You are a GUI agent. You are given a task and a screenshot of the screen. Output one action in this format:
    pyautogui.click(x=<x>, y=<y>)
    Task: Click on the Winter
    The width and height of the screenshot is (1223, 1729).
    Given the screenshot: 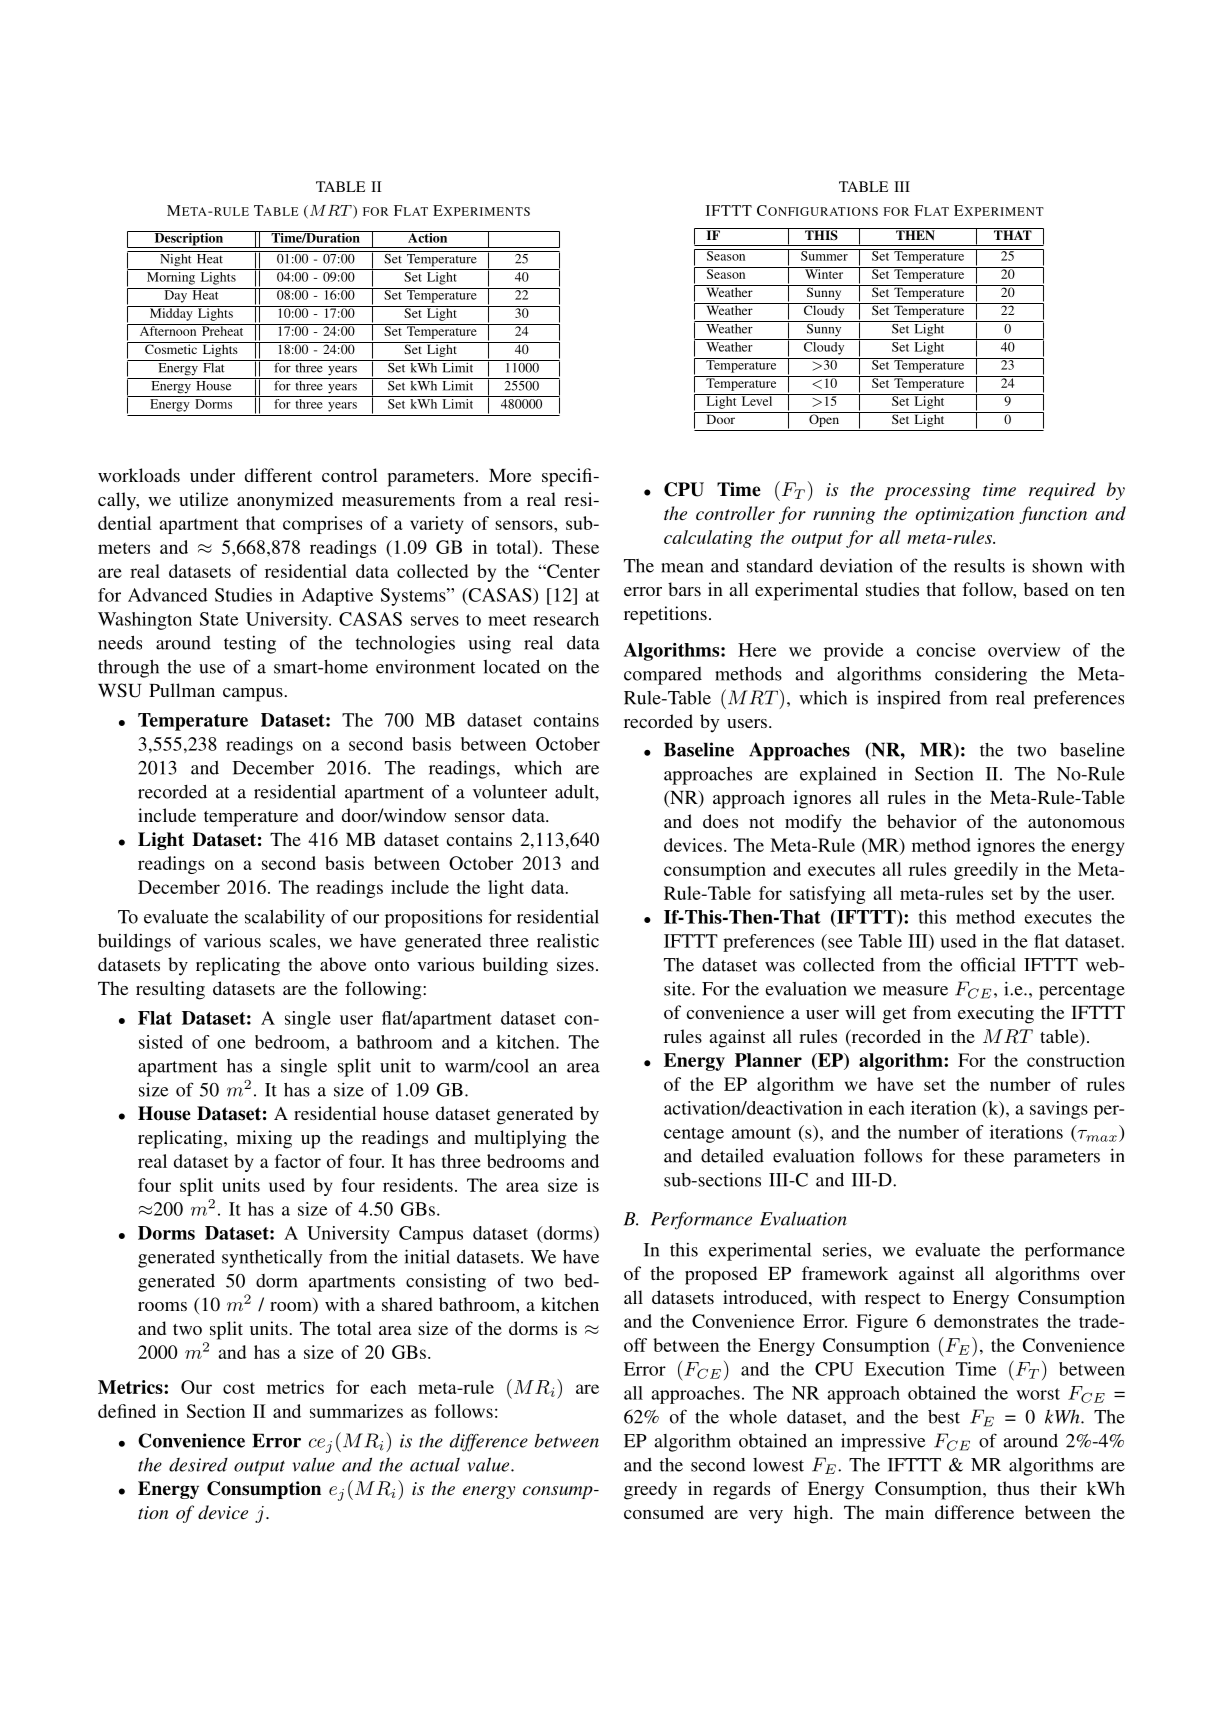 What is the action you would take?
    pyautogui.click(x=824, y=273)
